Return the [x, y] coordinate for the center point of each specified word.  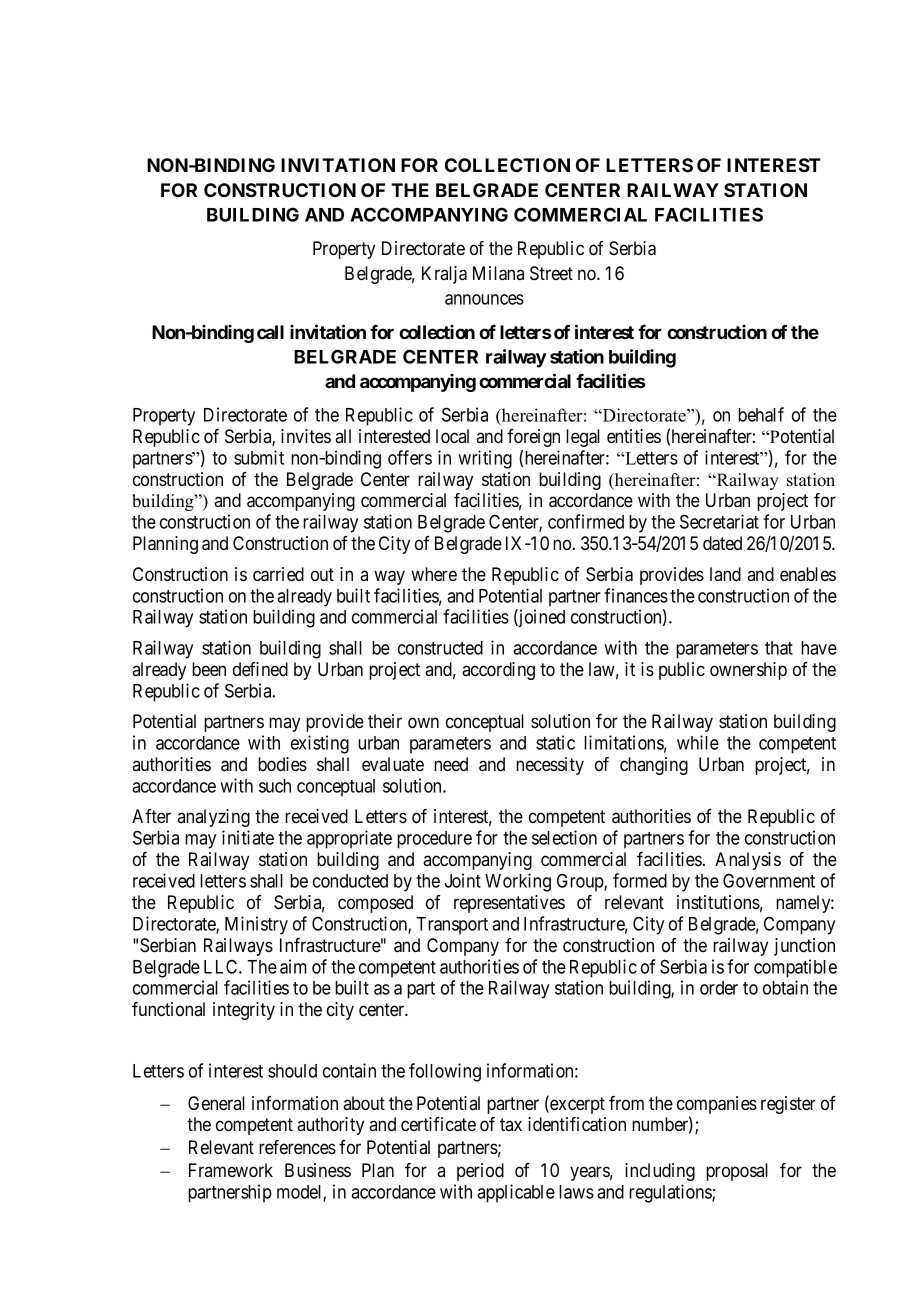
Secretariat [719, 521]
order [719, 988]
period [480, 1172]
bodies [282, 764]
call [270, 332]
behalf [761, 414]
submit [259, 457]
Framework [231, 1170]
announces [484, 299]
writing [485, 459]
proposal [737, 1172]
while [698, 742]
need [451, 764]
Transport [452, 926]
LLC [222, 966]
